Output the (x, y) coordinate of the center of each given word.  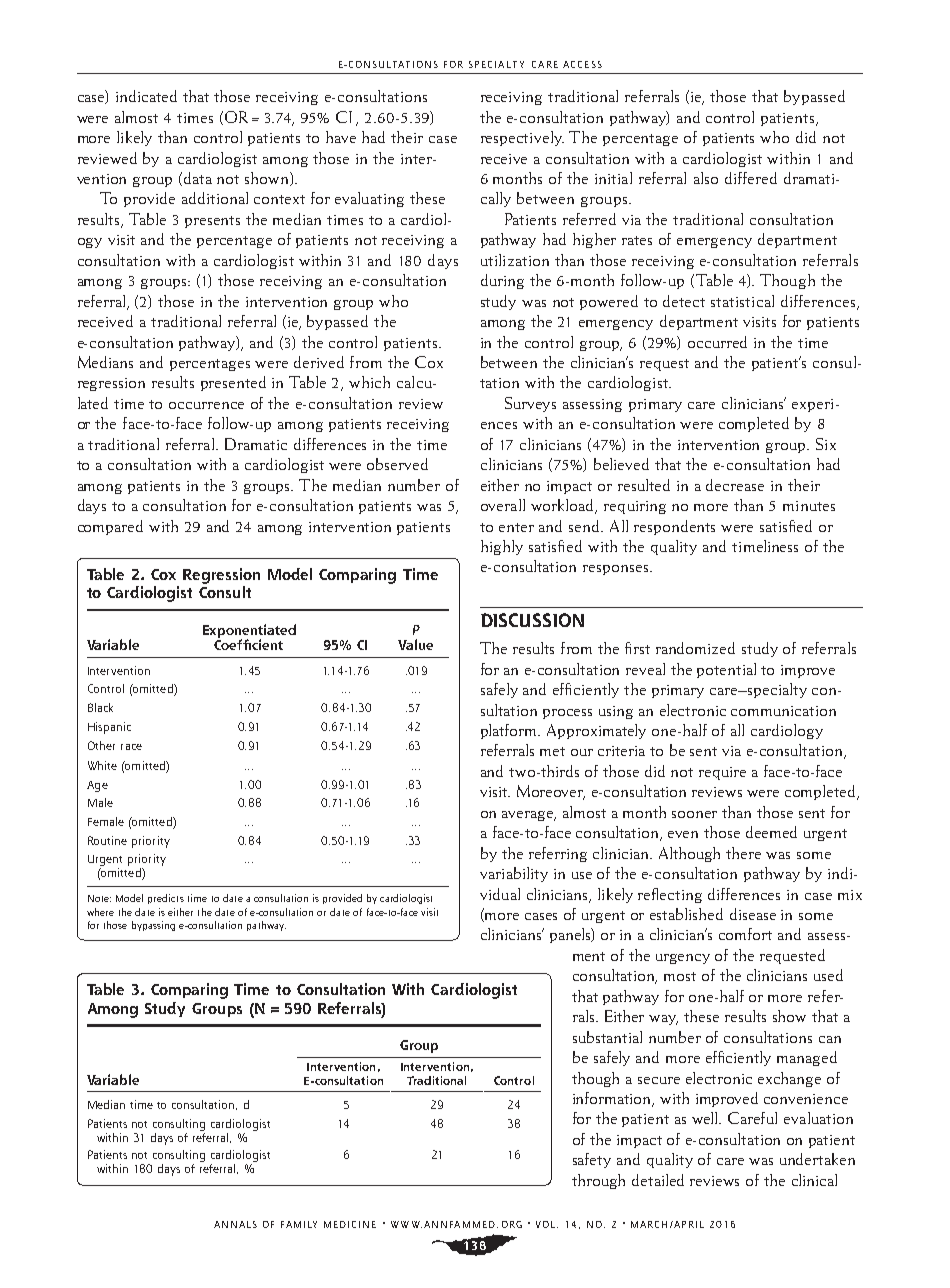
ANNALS (235, 1224)
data (198, 178)
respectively (522, 138)
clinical (814, 1180)
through (598, 1181)
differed (751, 178)
